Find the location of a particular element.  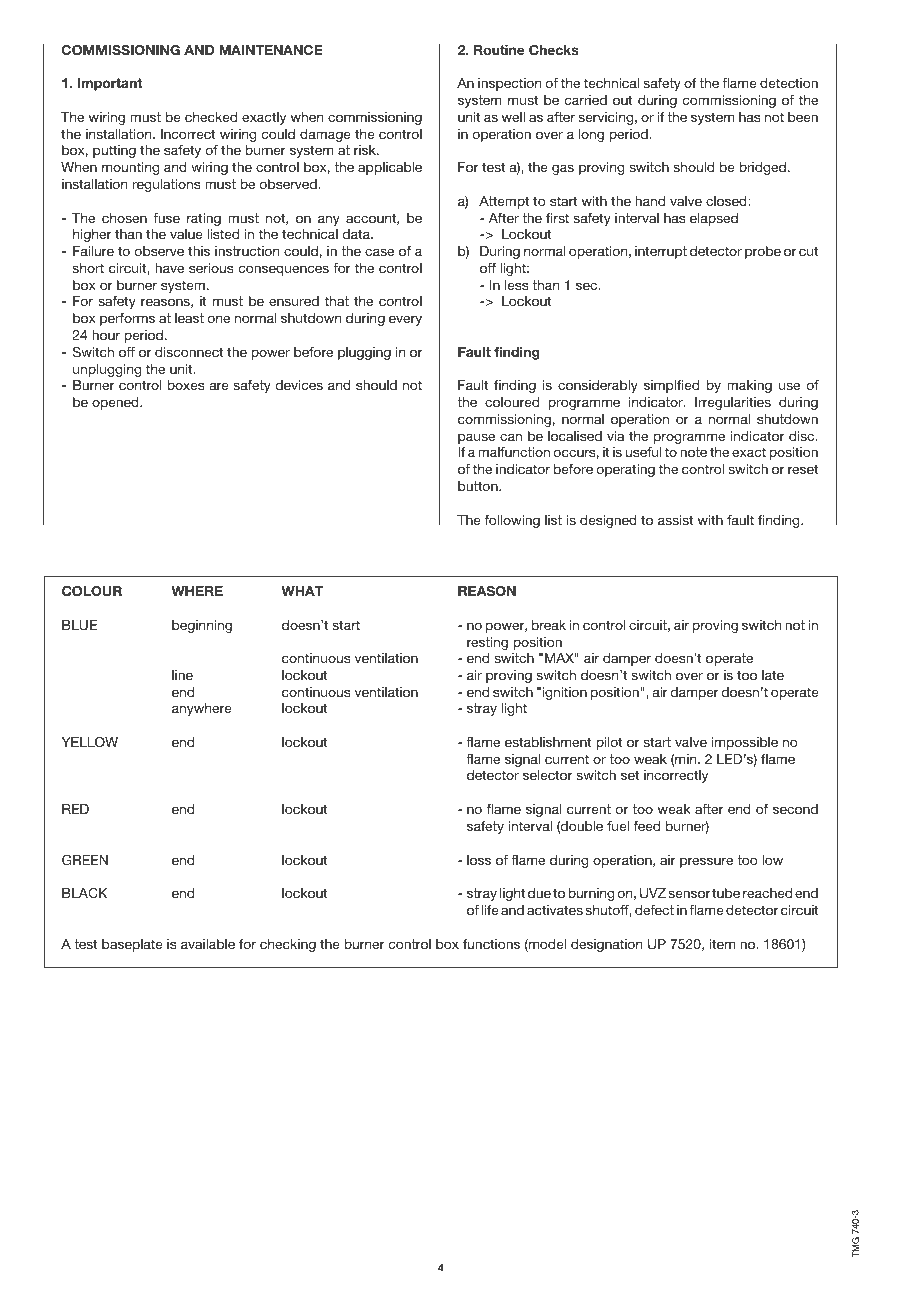

resting is located at coordinates (487, 643).
